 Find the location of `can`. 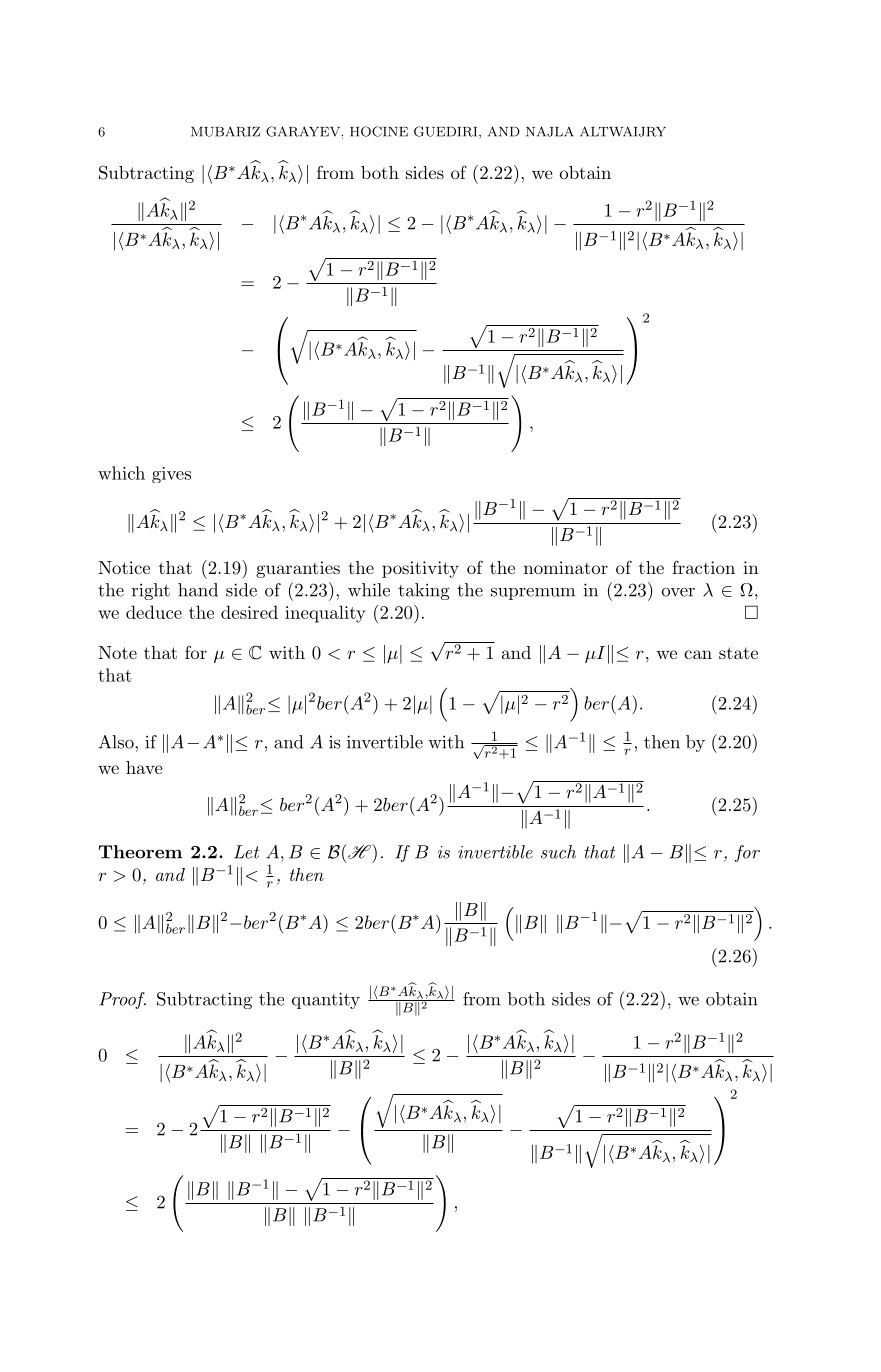

can is located at coordinates (698, 654).
